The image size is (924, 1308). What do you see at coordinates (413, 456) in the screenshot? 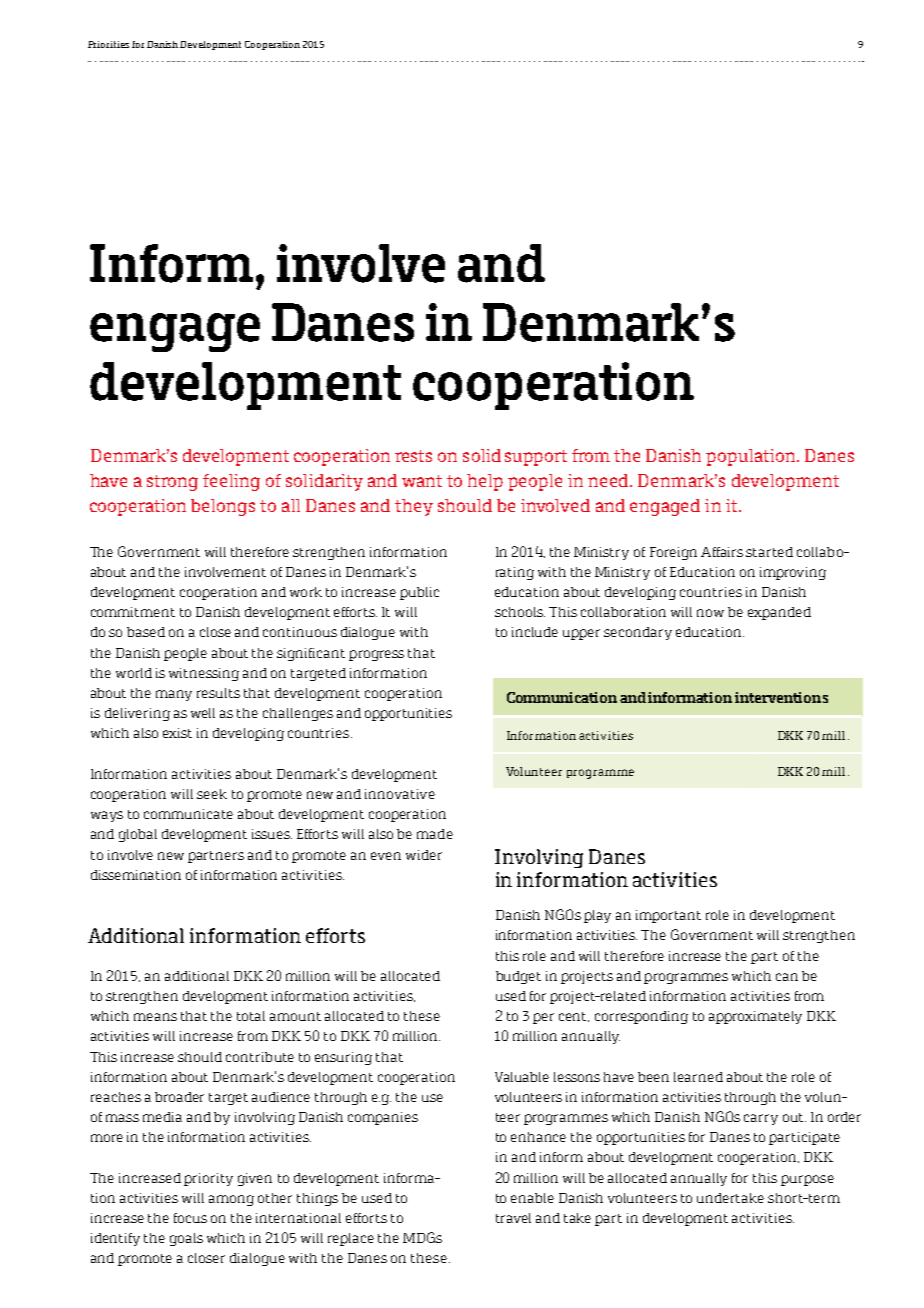
I see `rests` at bounding box center [413, 456].
